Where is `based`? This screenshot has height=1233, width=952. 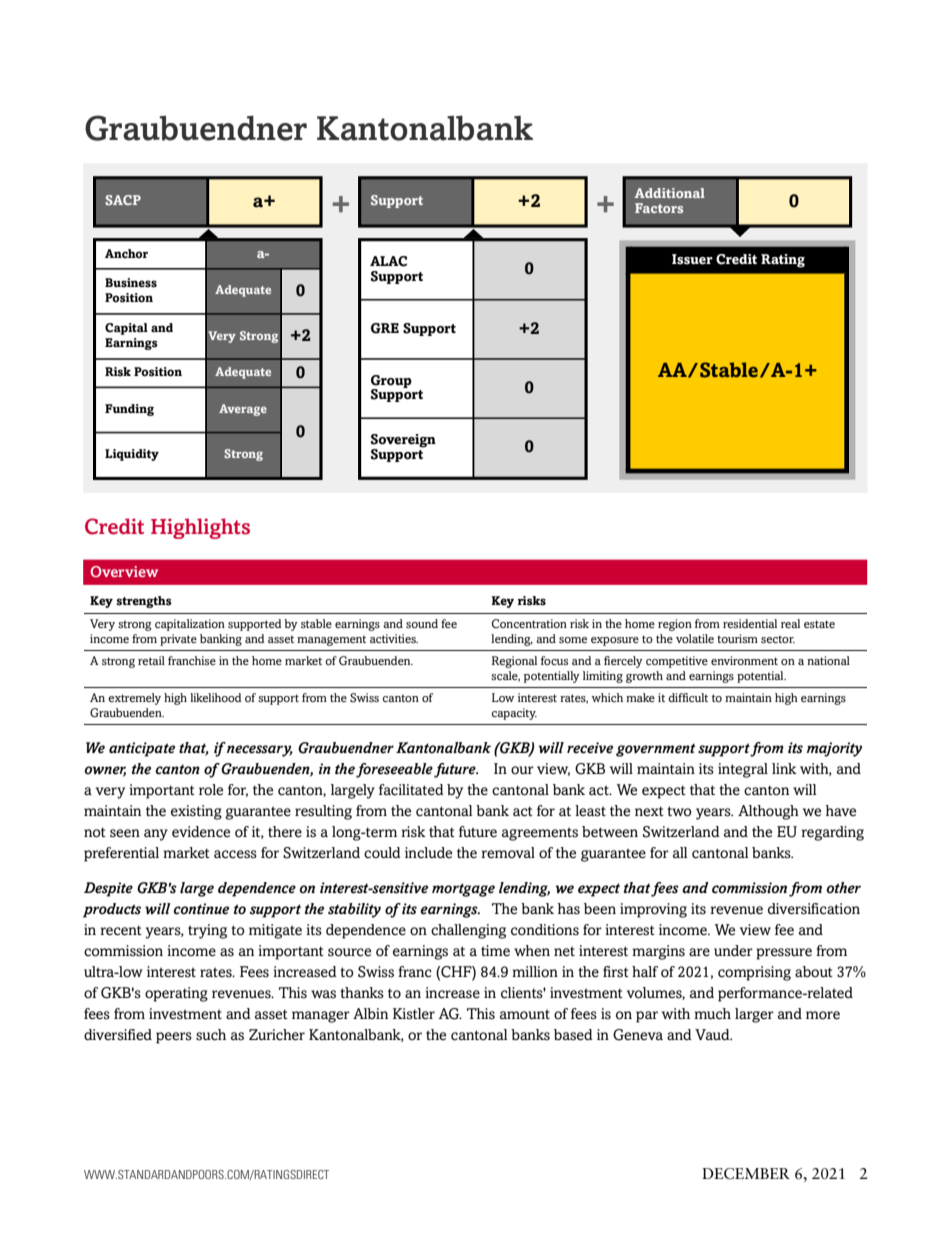 based is located at coordinates (573, 1035).
